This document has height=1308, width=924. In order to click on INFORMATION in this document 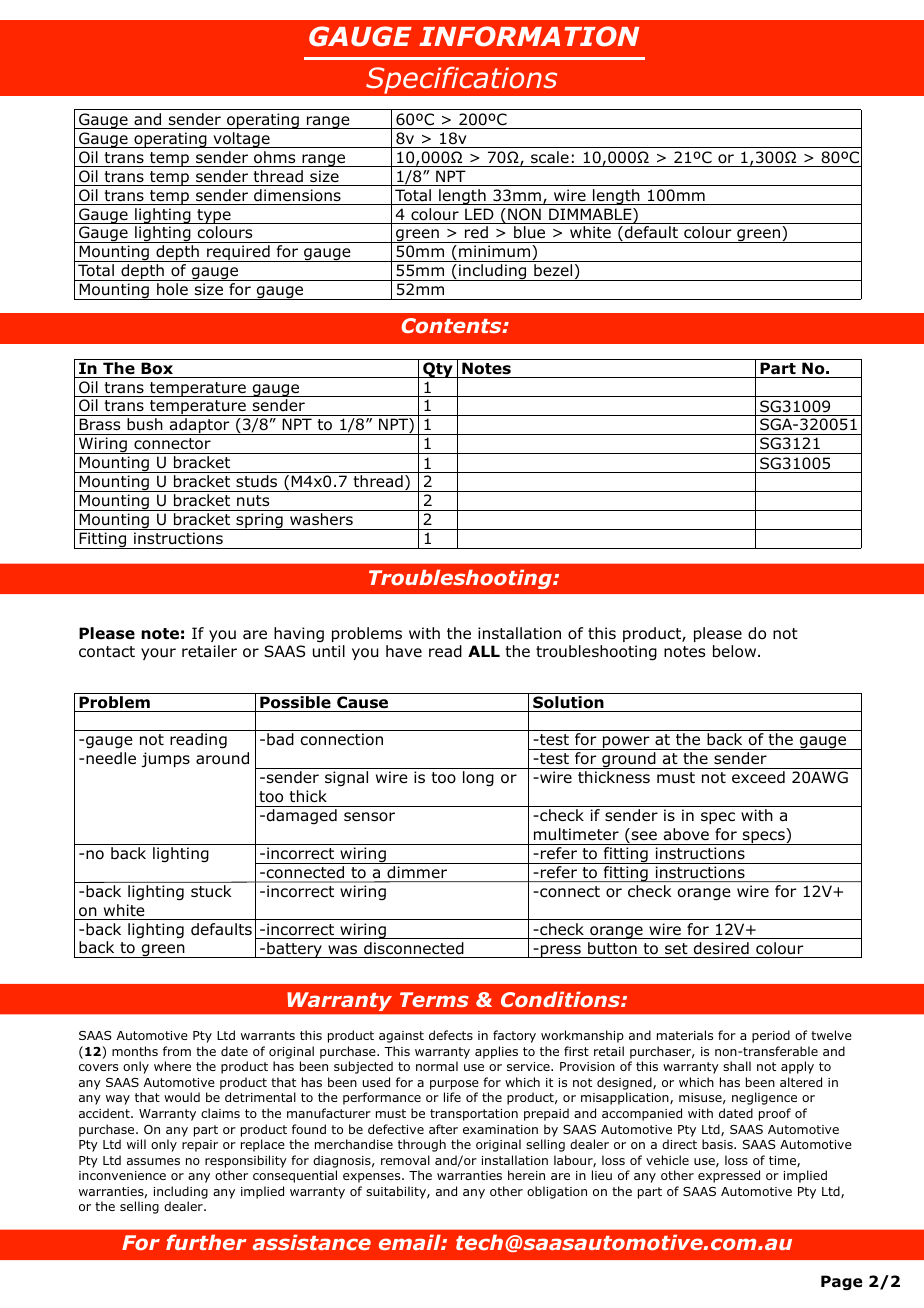, I will do `click(529, 36)`.
